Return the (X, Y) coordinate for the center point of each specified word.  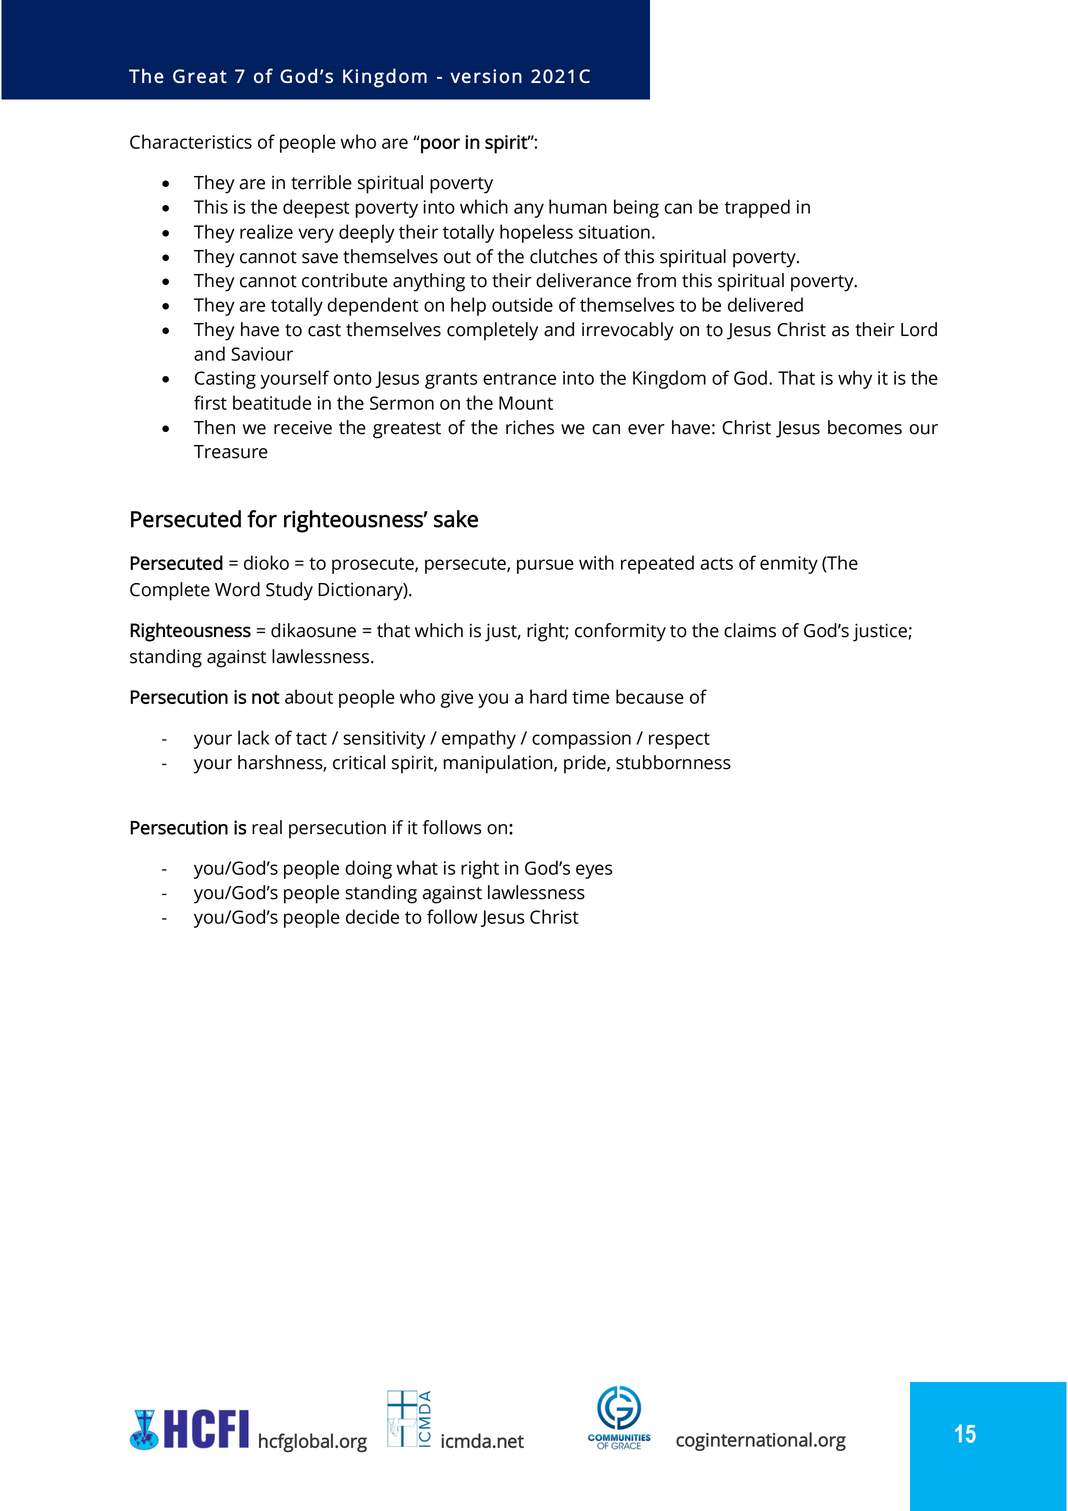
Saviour (262, 354)
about (309, 696)
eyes (594, 871)
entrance (519, 378)
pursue (545, 566)
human (578, 206)
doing (368, 869)
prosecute (374, 565)
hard (548, 696)
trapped (757, 208)
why (855, 379)
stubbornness (673, 762)
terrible (321, 182)
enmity (789, 565)
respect (679, 740)
